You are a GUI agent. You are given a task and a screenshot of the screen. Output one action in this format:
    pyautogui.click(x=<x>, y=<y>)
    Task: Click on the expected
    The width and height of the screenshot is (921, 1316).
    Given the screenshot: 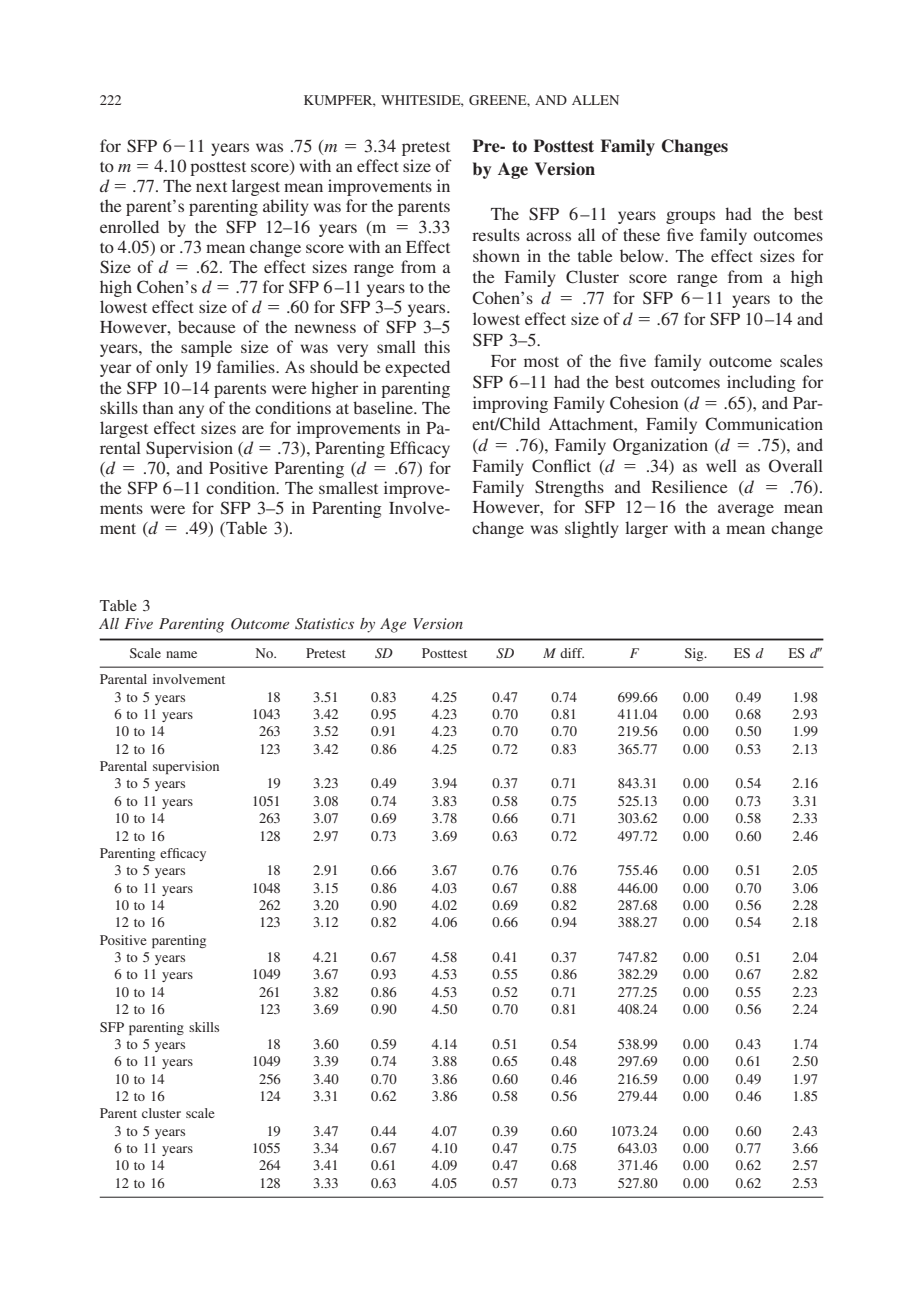 What is the action you would take?
    pyautogui.click(x=417, y=368)
